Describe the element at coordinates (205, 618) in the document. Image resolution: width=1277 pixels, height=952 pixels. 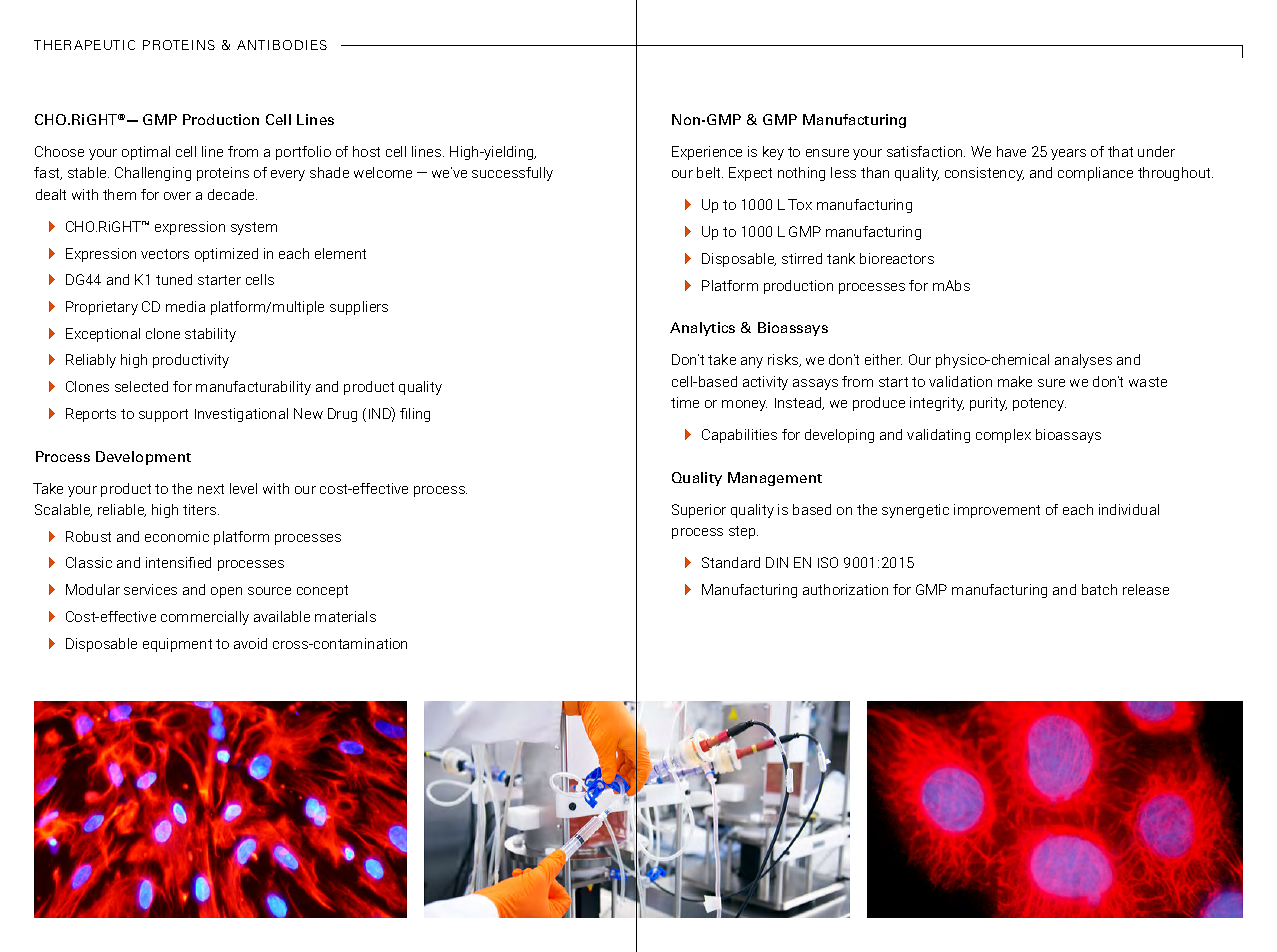
I see `commercially` at that location.
